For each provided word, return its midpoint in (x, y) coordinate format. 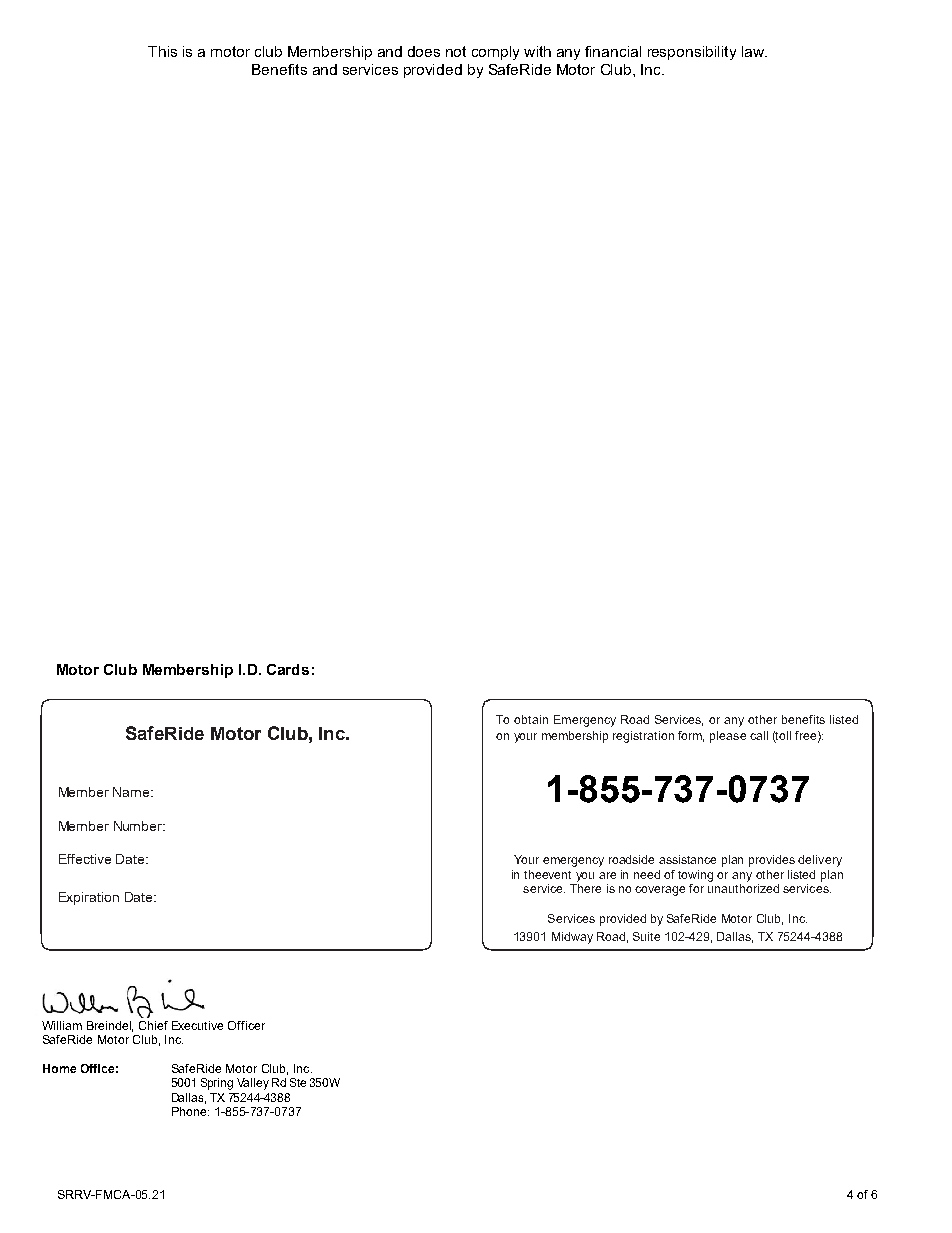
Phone (190, 1111)
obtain (531, 719)
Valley (253, 1084)
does (424, 51)
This (162, 51)
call (759, 735)
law (754, 51)
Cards (288, 669)
